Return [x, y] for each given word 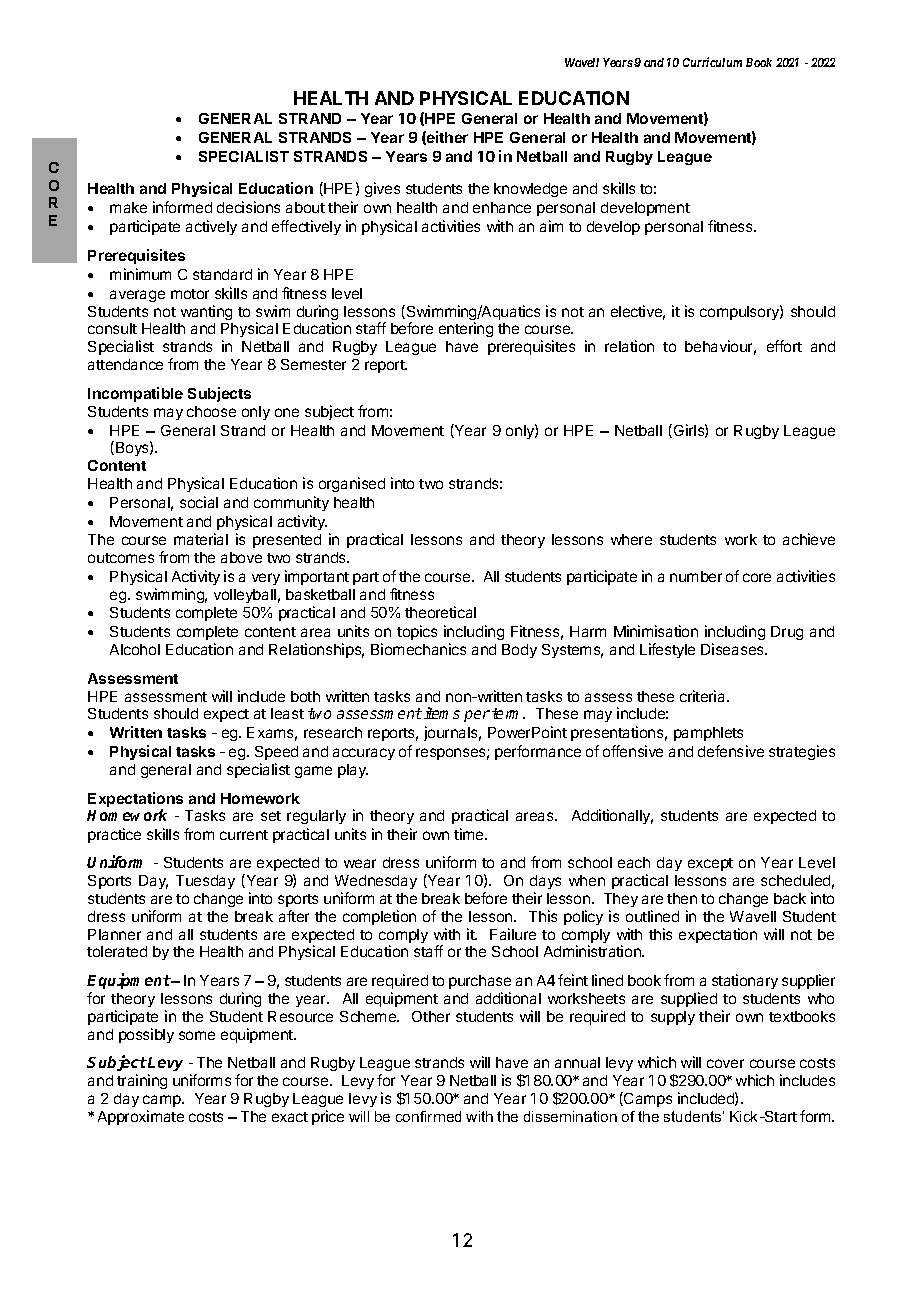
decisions [248, 207]
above [241, 557]
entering [466, 329]
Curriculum [712, 62]
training [142, 1081]
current [244, 835]
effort [784, 346]
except [710, 864]
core [757, 577]
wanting [206, 312]
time [470, 834]
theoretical [440, 612]
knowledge [530, 190]
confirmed [428, 1116]
